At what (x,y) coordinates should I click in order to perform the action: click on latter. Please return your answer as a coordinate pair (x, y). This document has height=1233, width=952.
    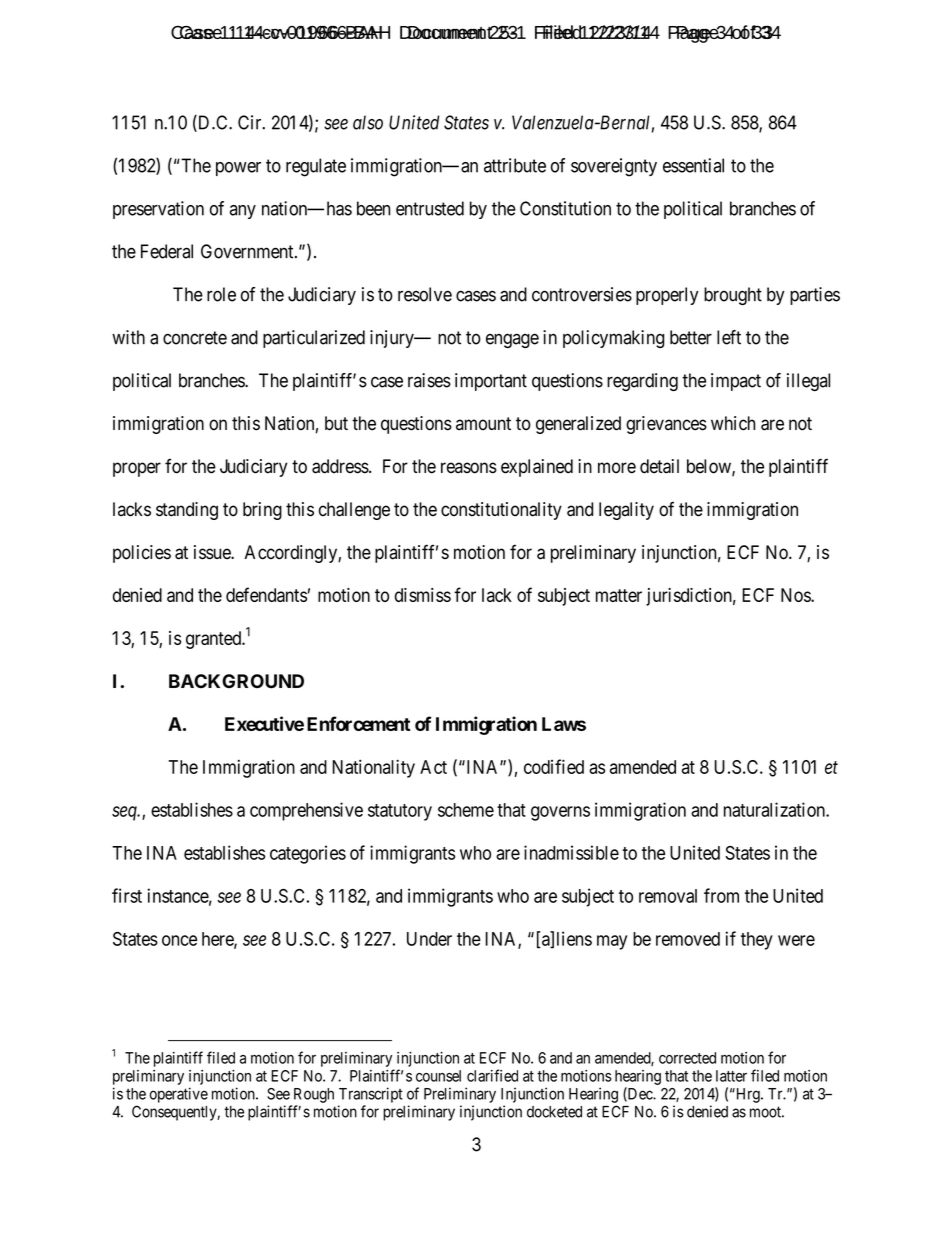
    Looking at the image, I should click on (731, 1076).
